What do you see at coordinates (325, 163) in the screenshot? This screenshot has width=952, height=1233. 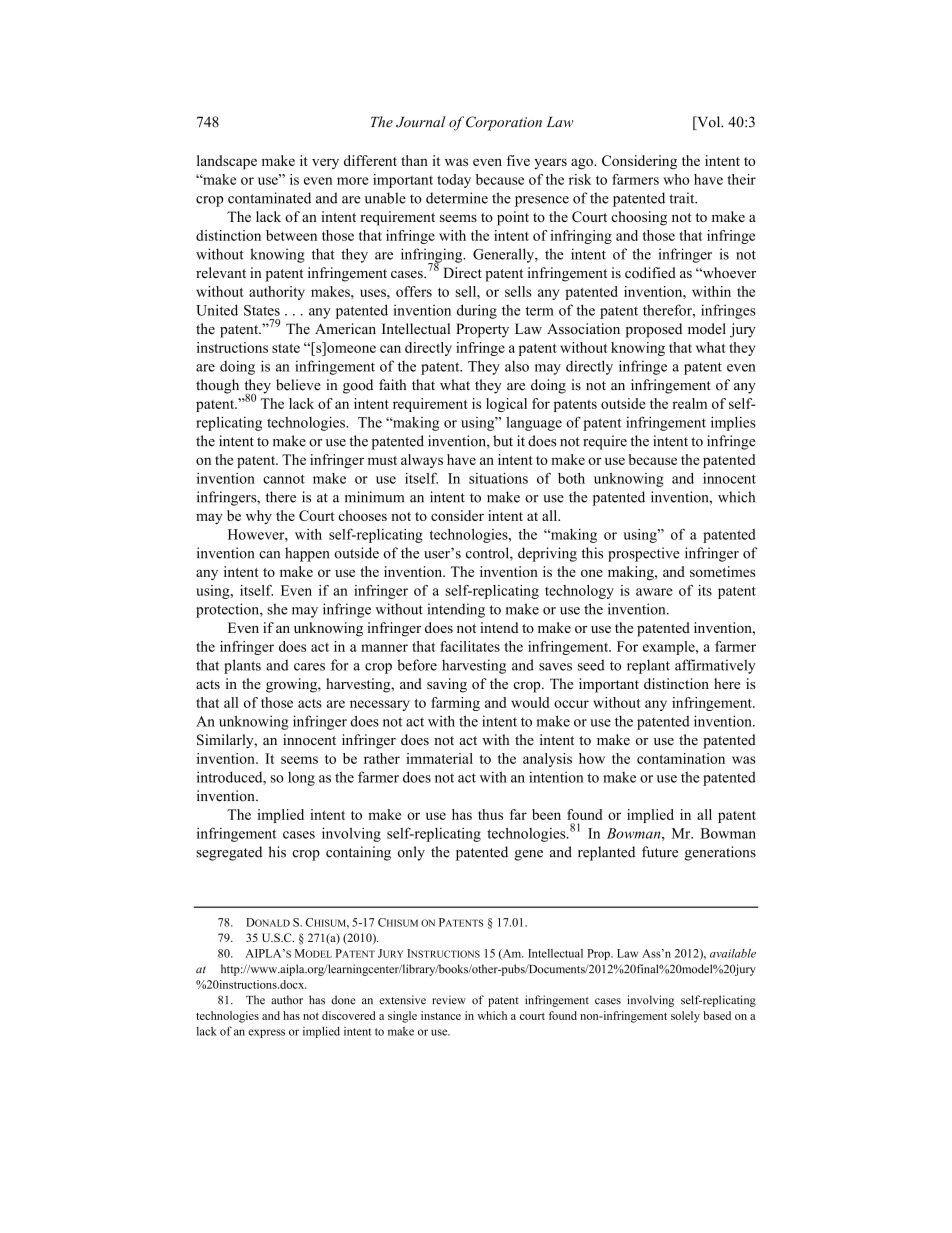 I see `very` at bounding box center [325, 163].
